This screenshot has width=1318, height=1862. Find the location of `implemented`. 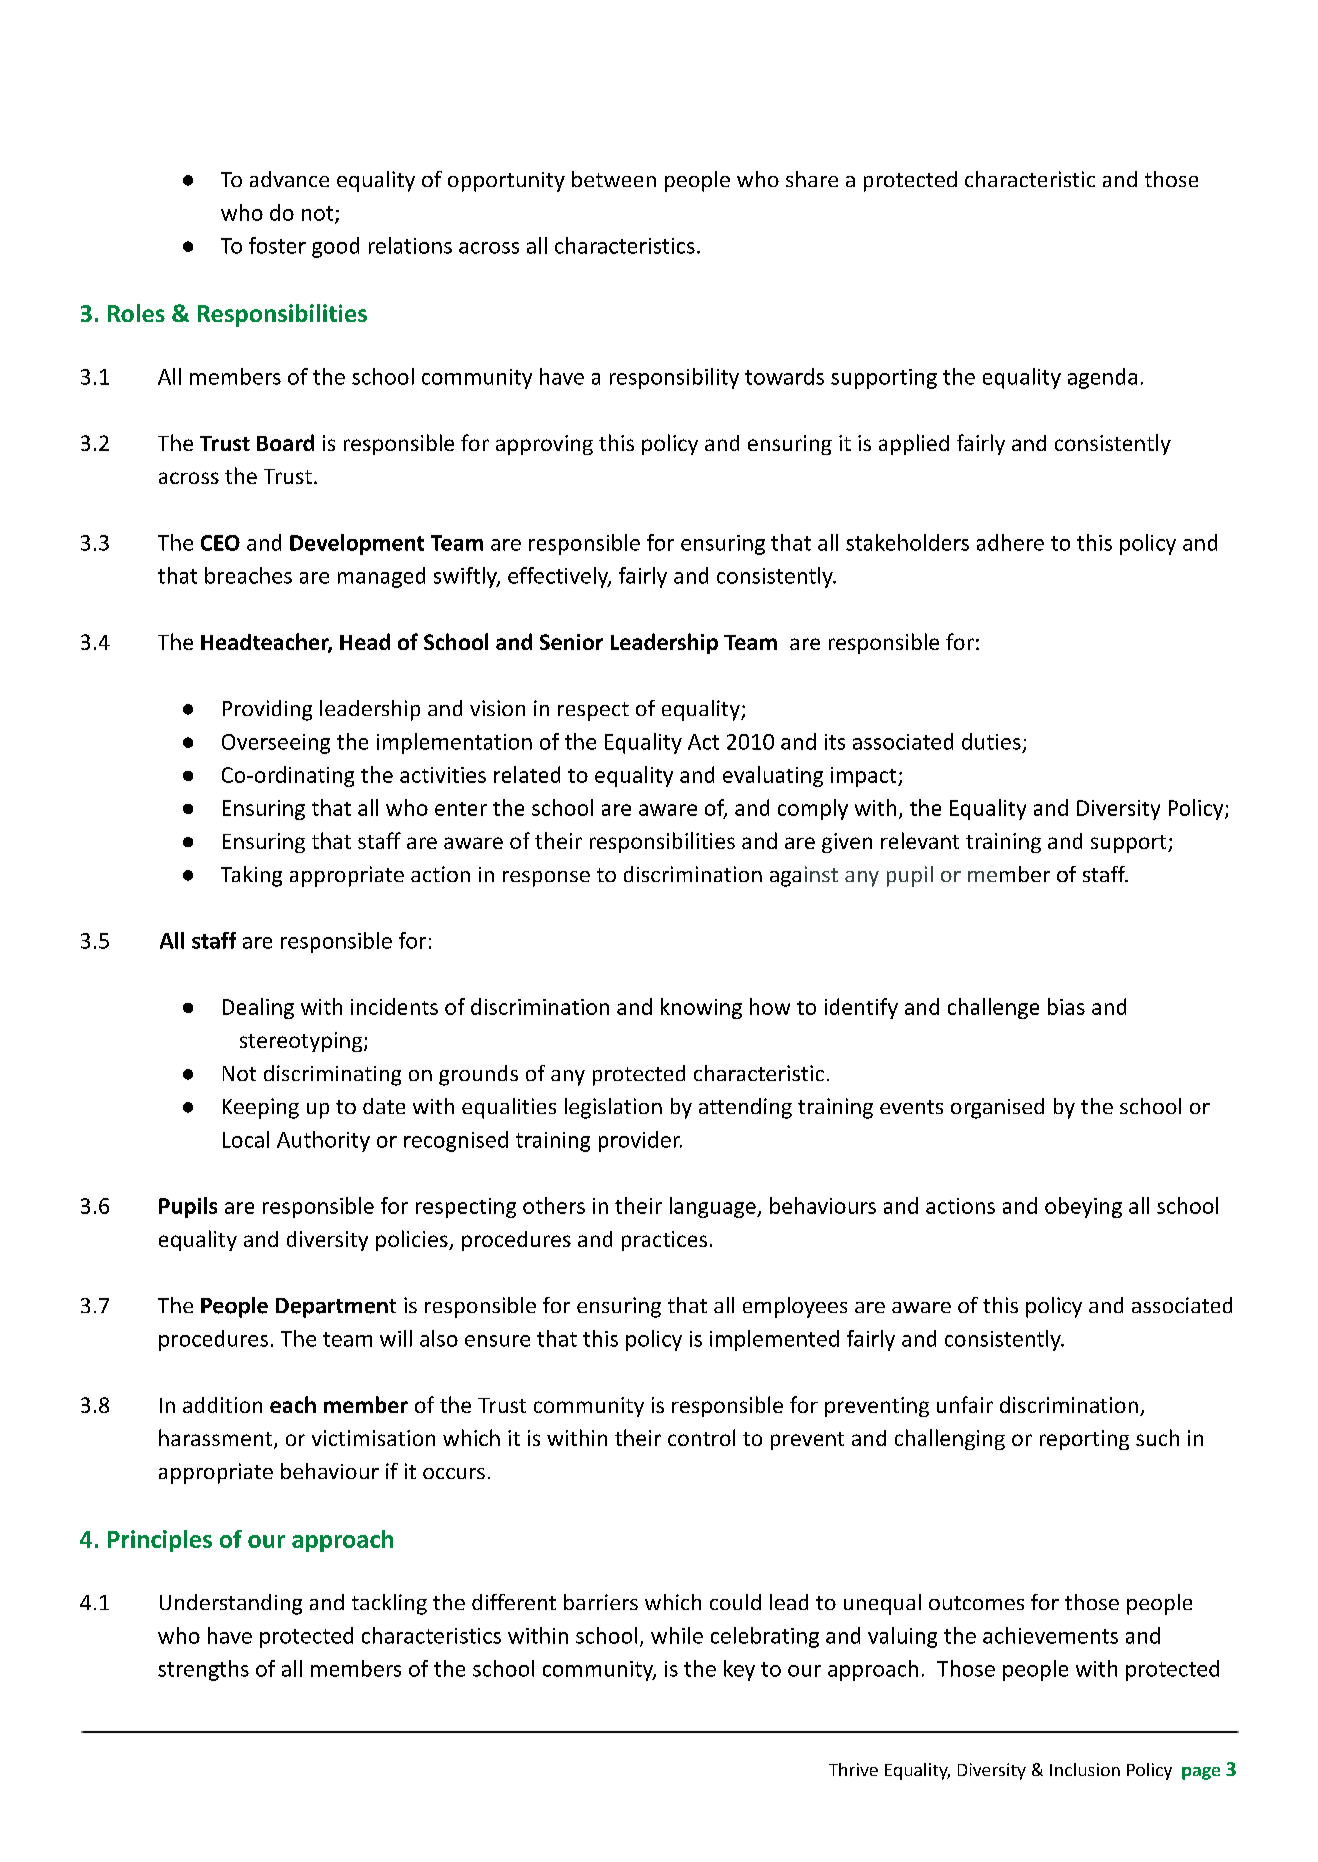

implemented is located at coordinates (774, 1340).
